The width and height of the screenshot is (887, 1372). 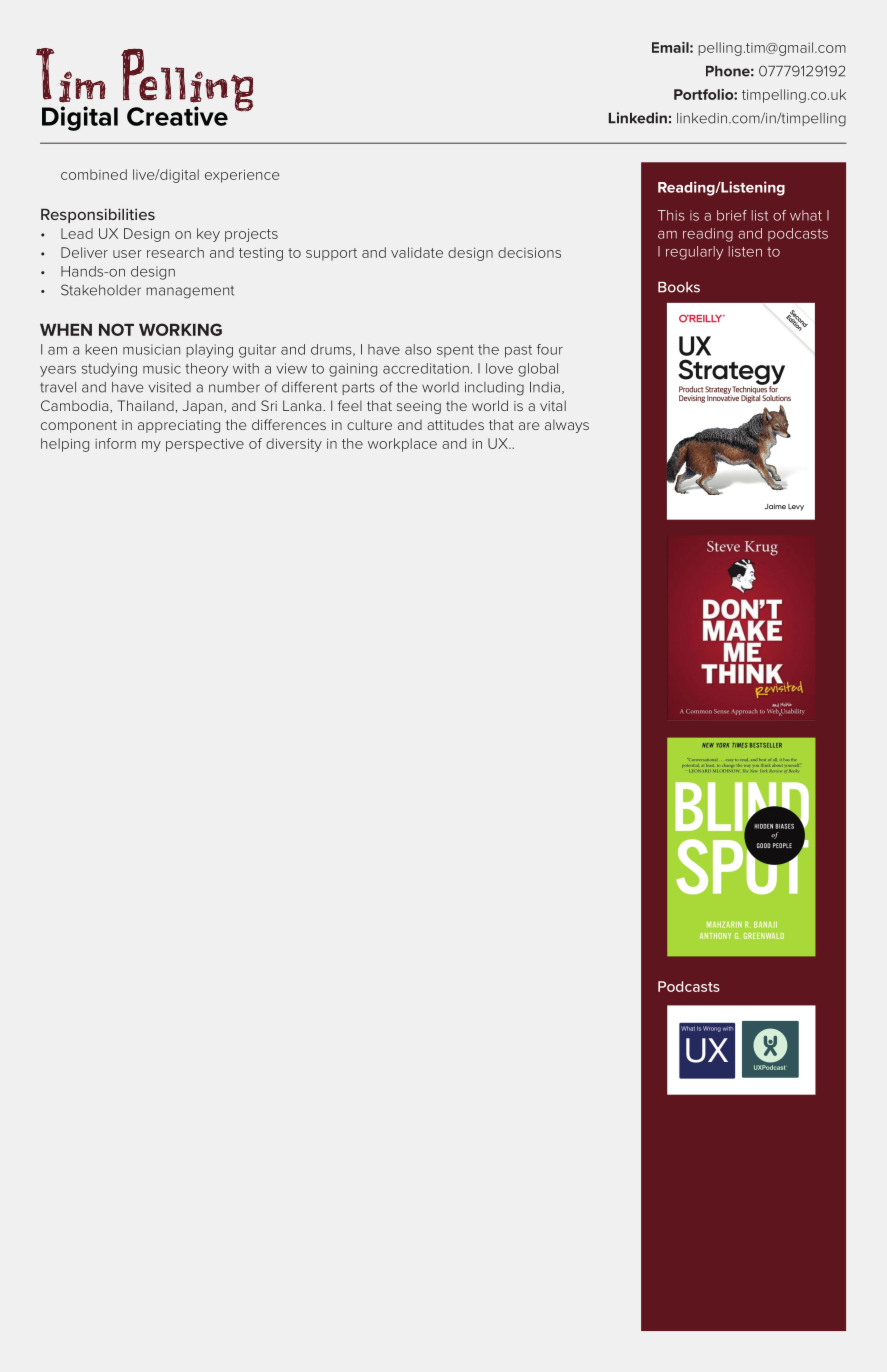 What do you see at coordinates (679, 287) in the screenshot?
I see `Books` at bounding box center [679, 287].
